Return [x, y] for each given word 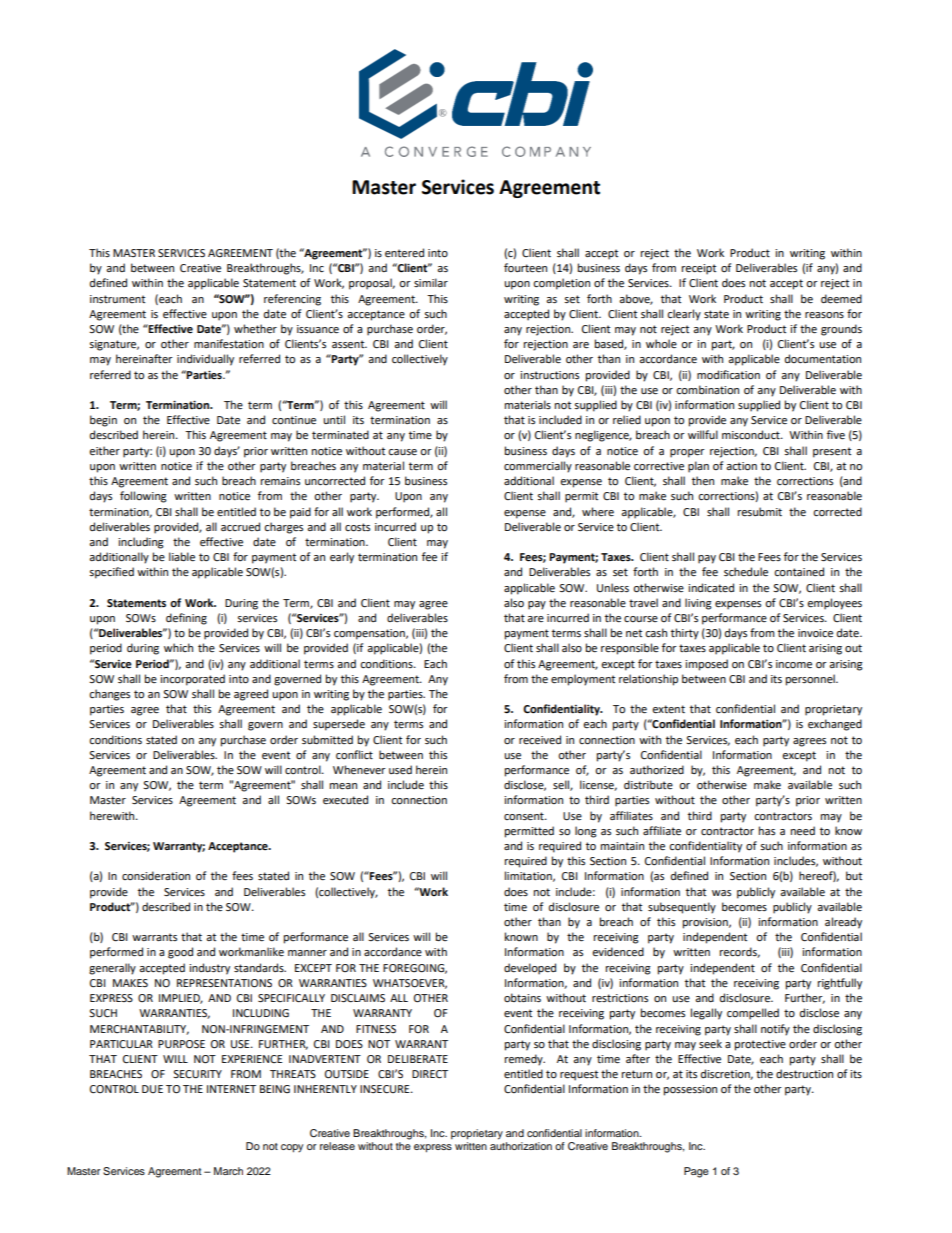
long [586, 832]
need [803, 831]
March [228, 1171]
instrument [117, 299]
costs [357, 527]
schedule [746, 572]
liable [182, 557]
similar [431, 282]
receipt [699, 269]
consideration [156, 876]
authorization [521, 1146]
